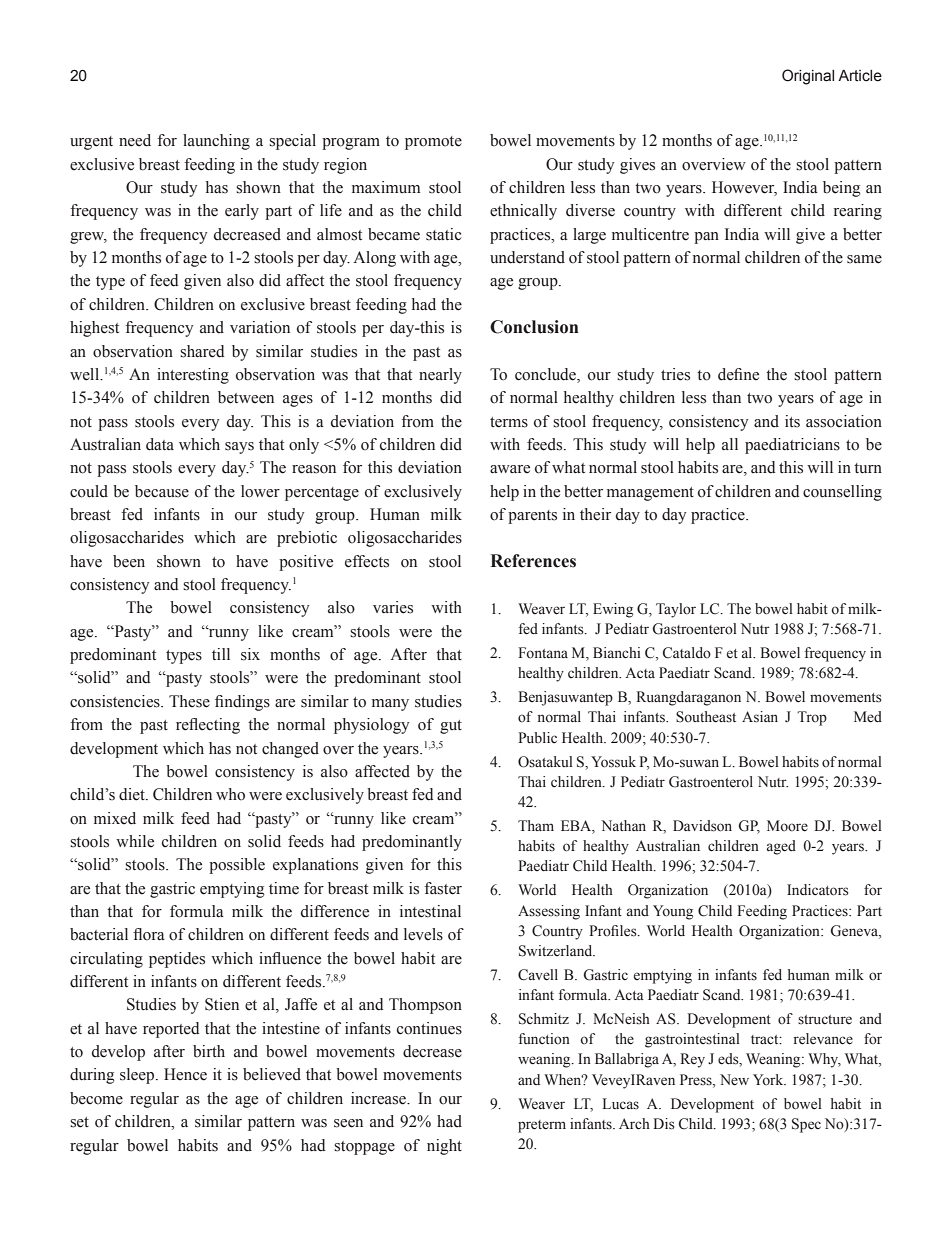 Image resolution: width=952 pixels, height=1233 pixels. I want to click on till, so click(221, 654).
